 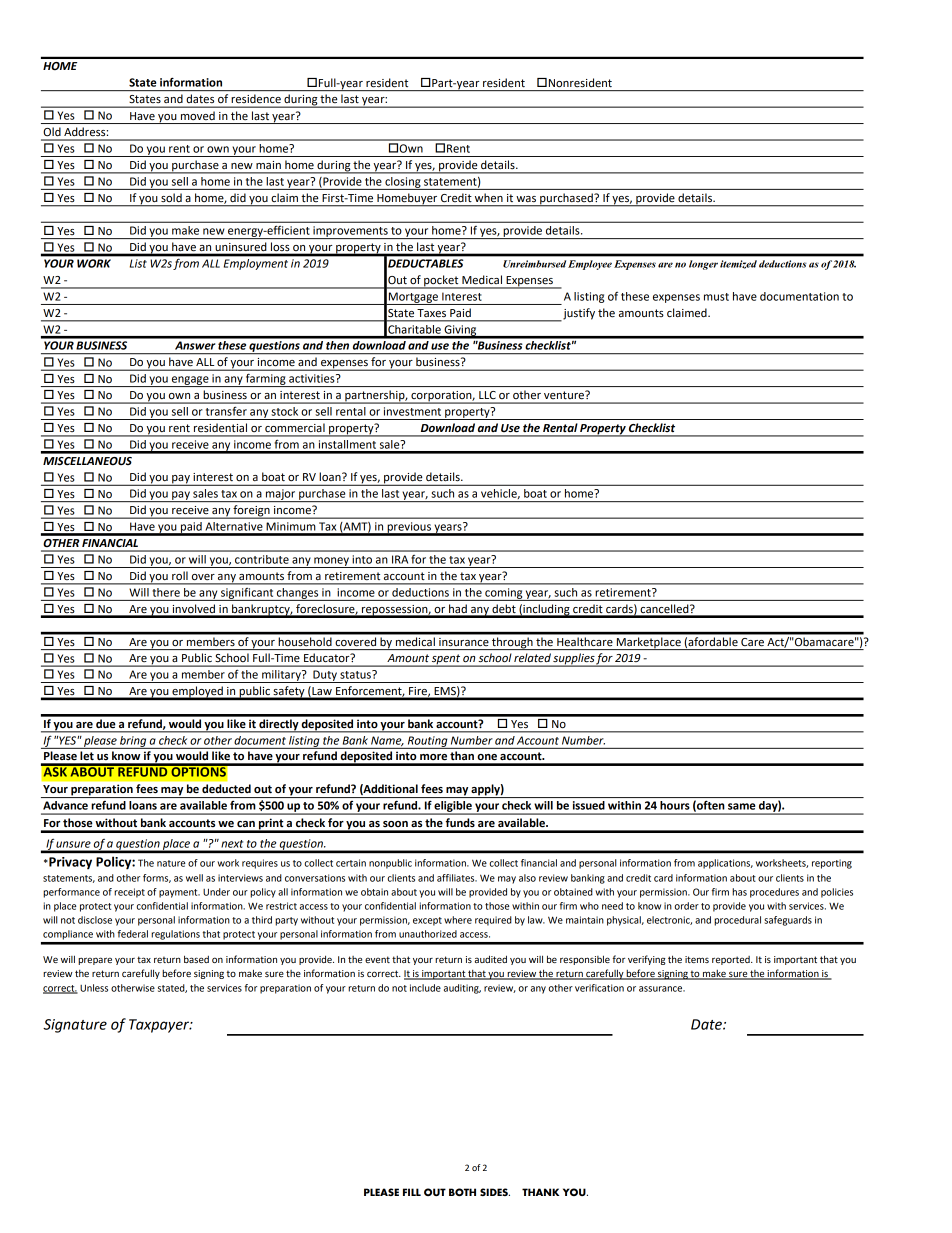 What do you see at coordinates (190, 381) in the document?
I see `engage` at bounding box center [190, 381].
